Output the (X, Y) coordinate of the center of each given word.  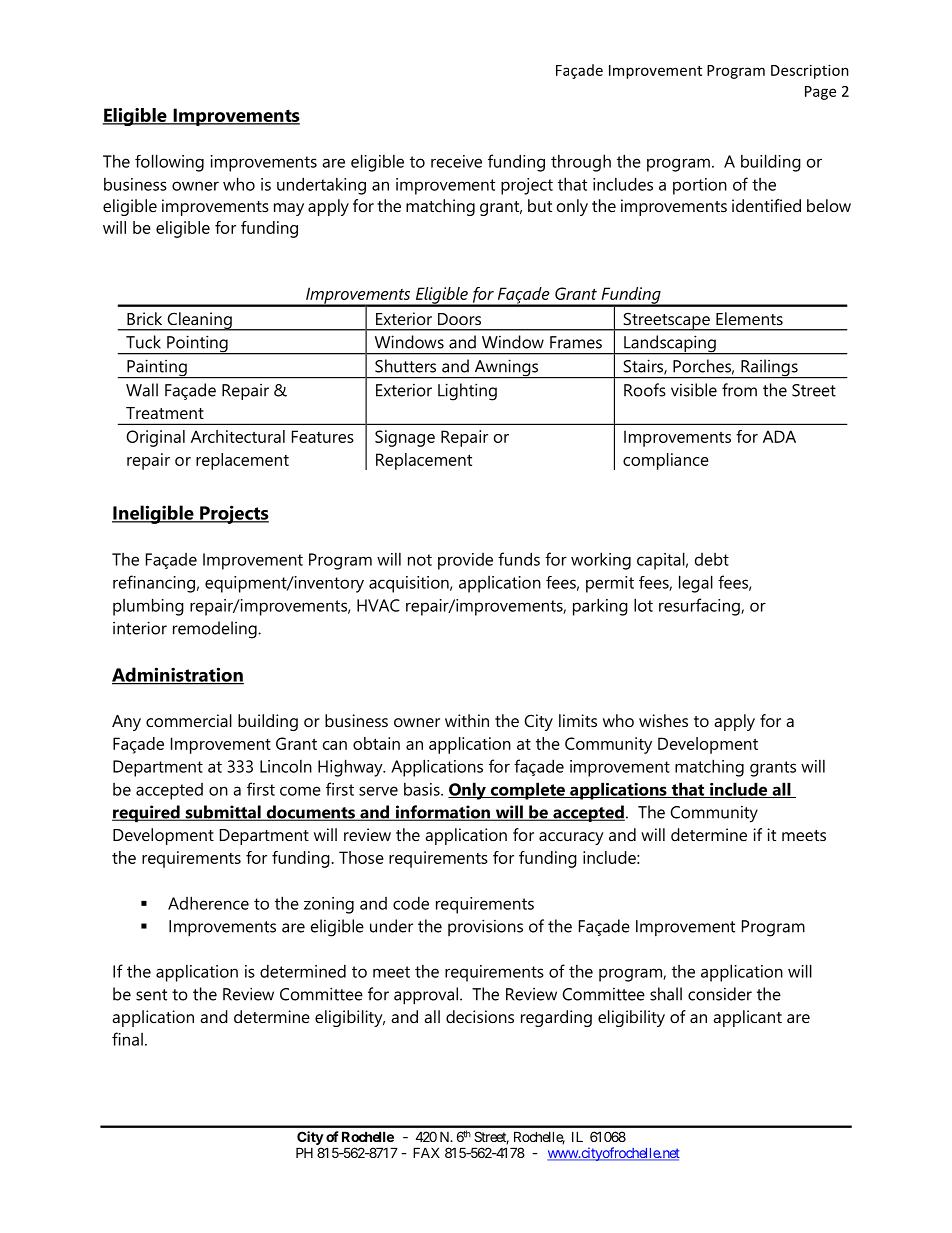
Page (820, 93)
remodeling (216, 630)
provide (465, 561)
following (169, 163)
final (127, 1039)
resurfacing (700, 607)
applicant (747, 1018)
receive (456, 161)
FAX (426, 1152)
